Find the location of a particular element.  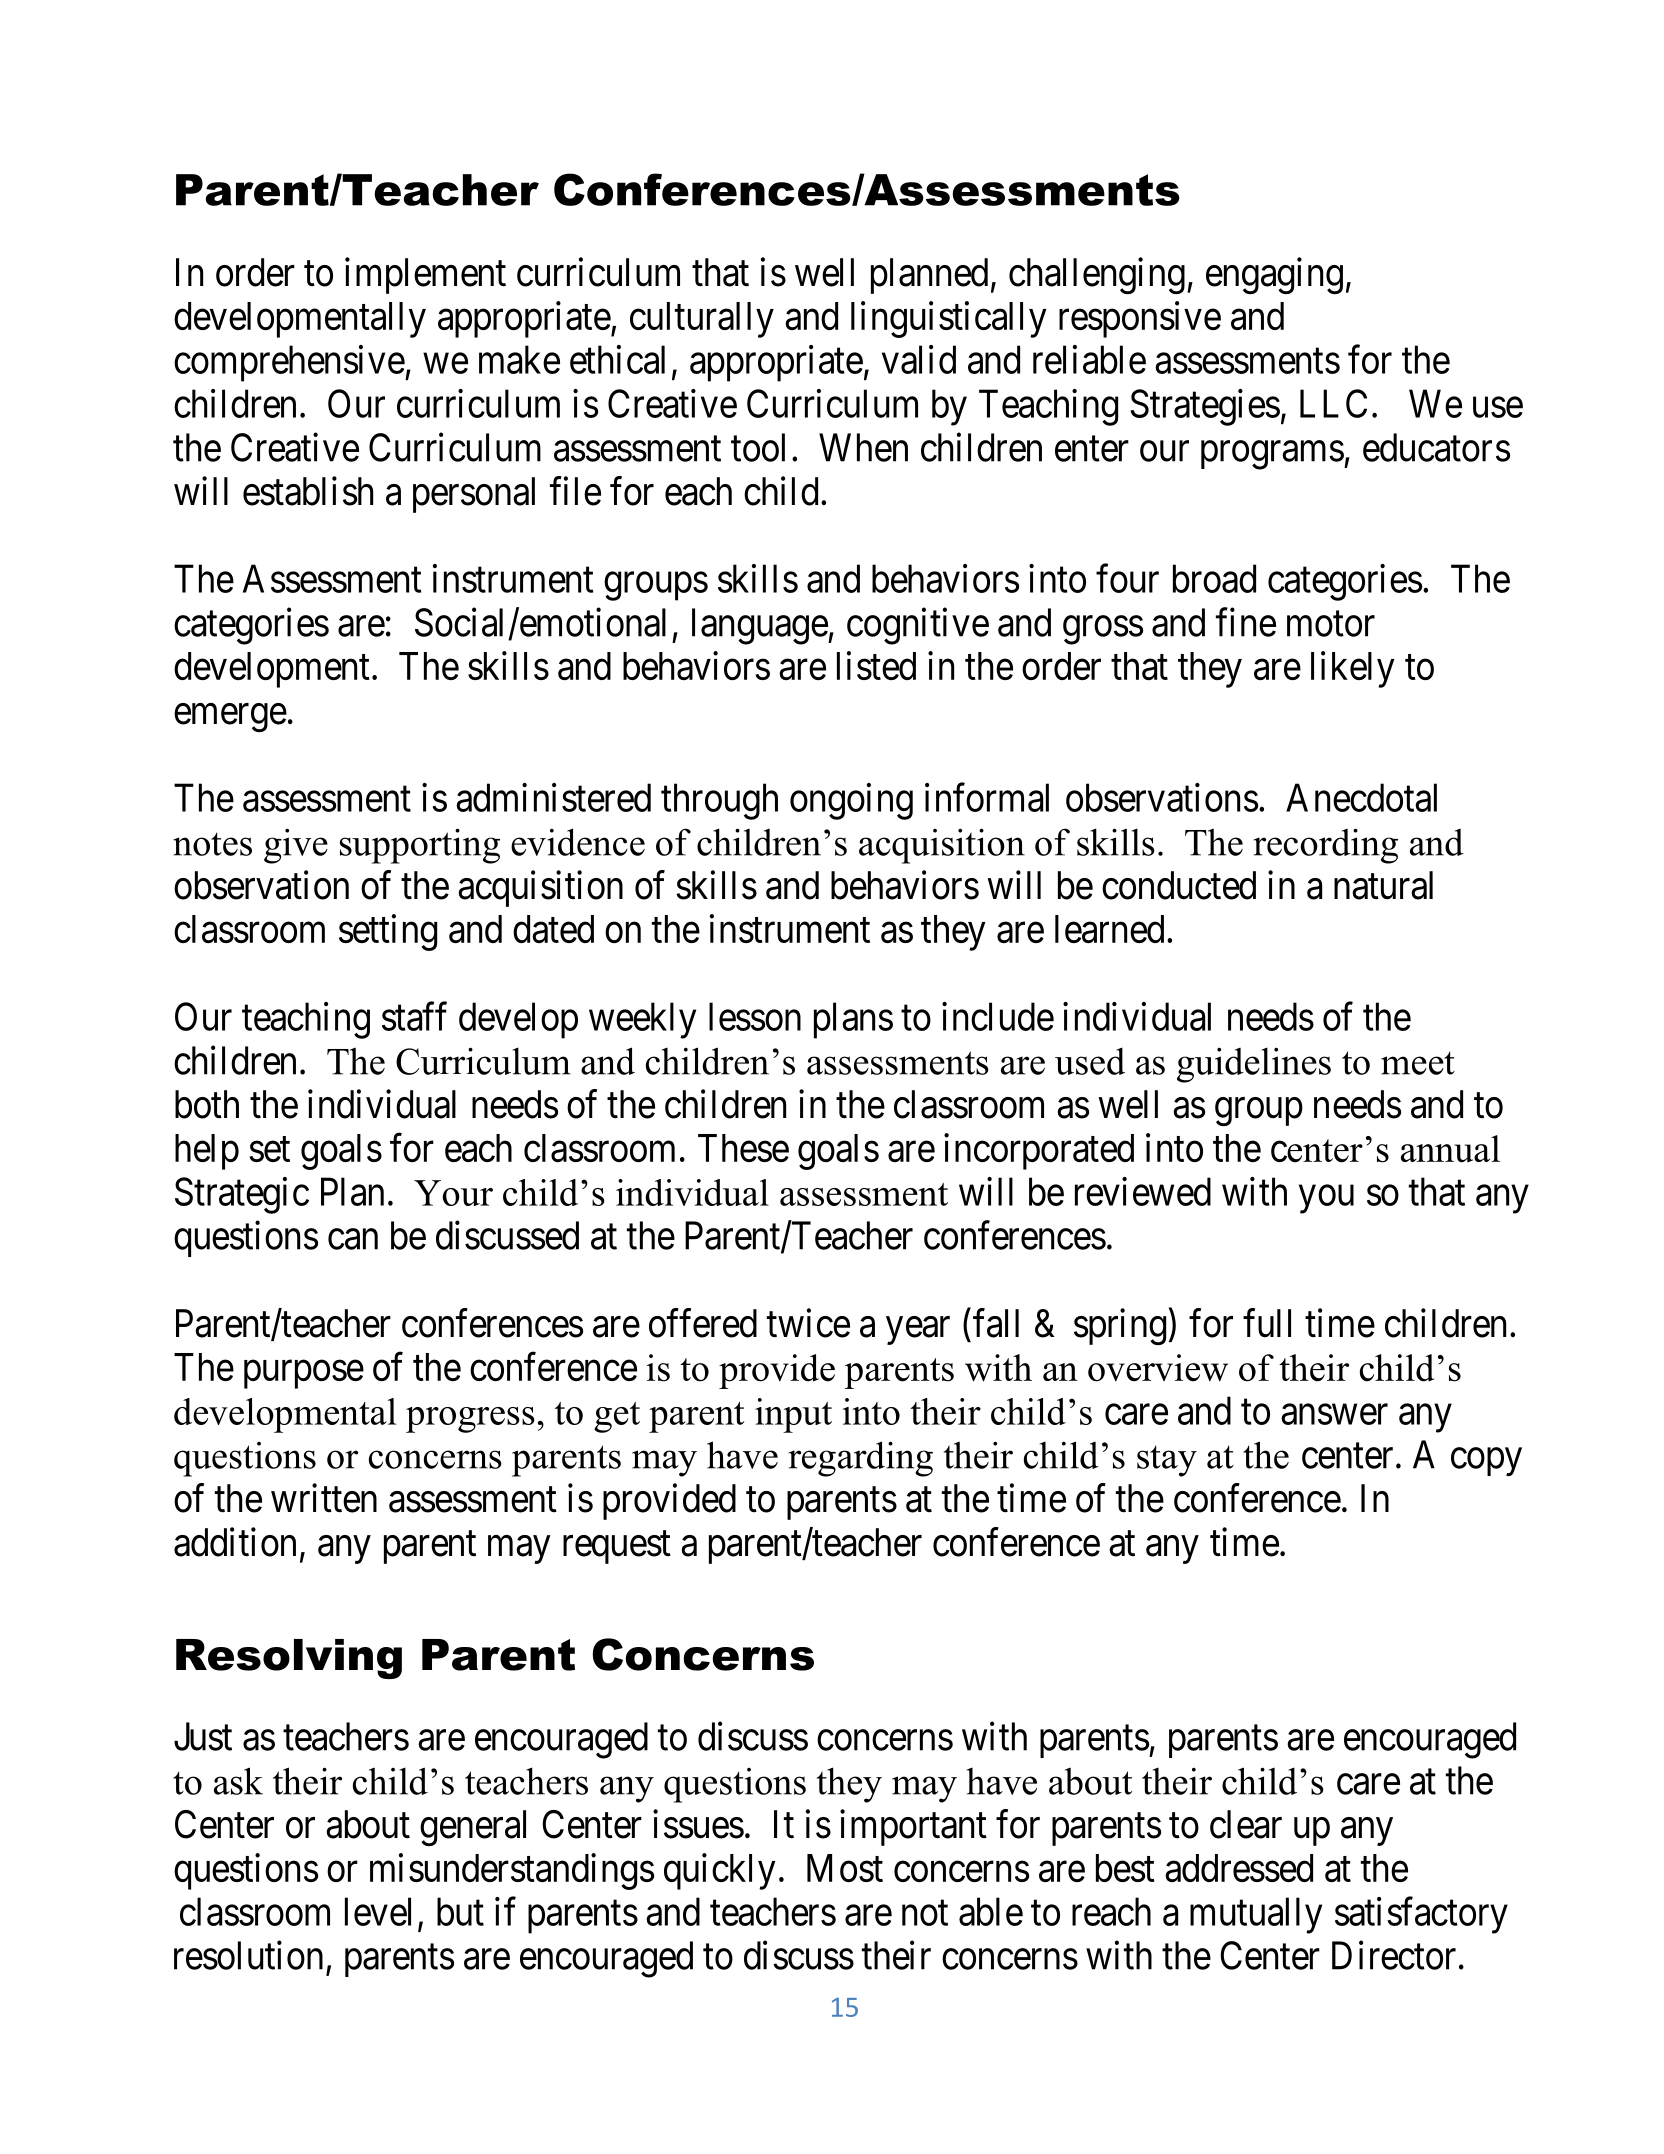

lesson is located at coordinates (755, 1016).
